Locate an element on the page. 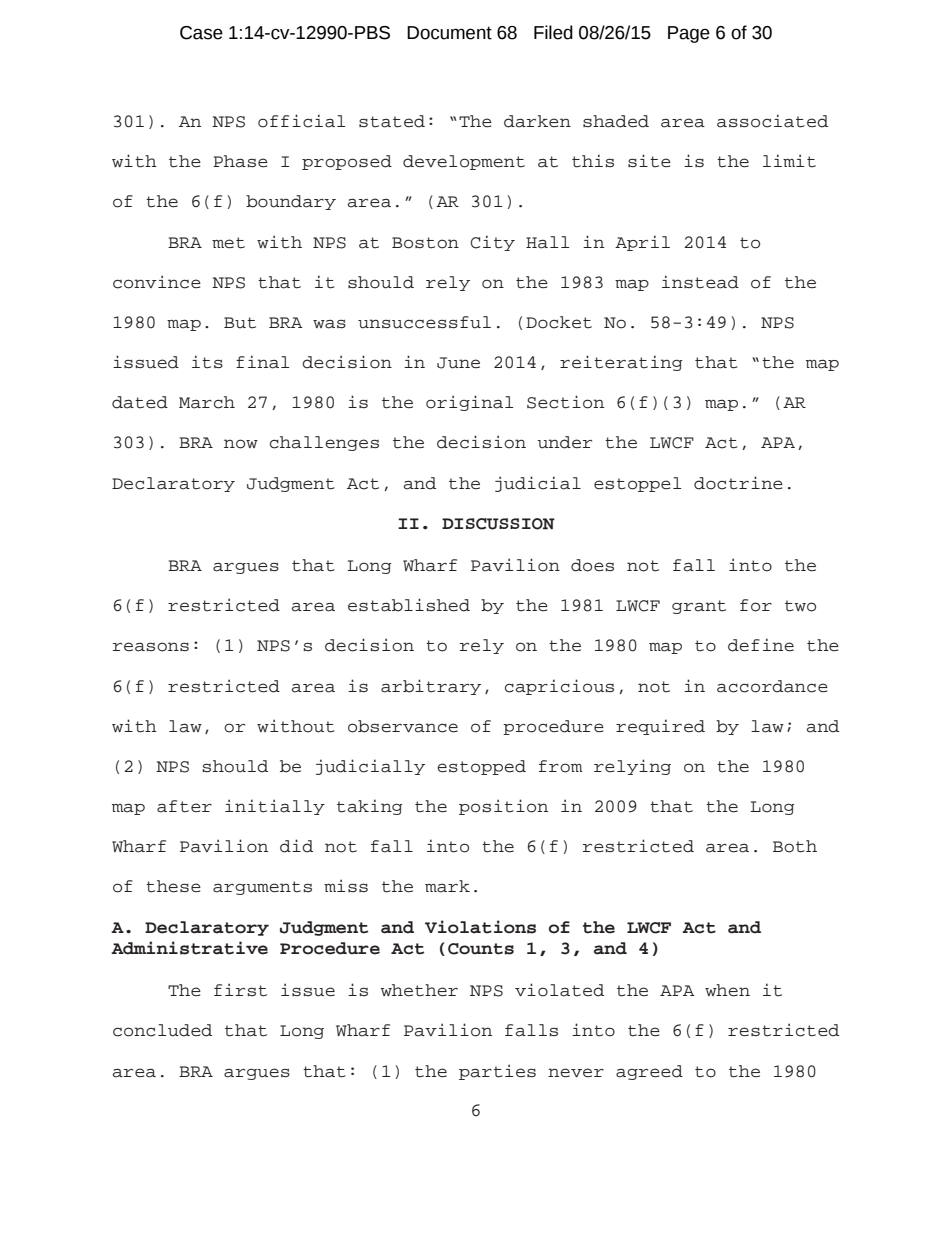 This document has width=952, height=1233. define is located at coordinates (761, 645).
